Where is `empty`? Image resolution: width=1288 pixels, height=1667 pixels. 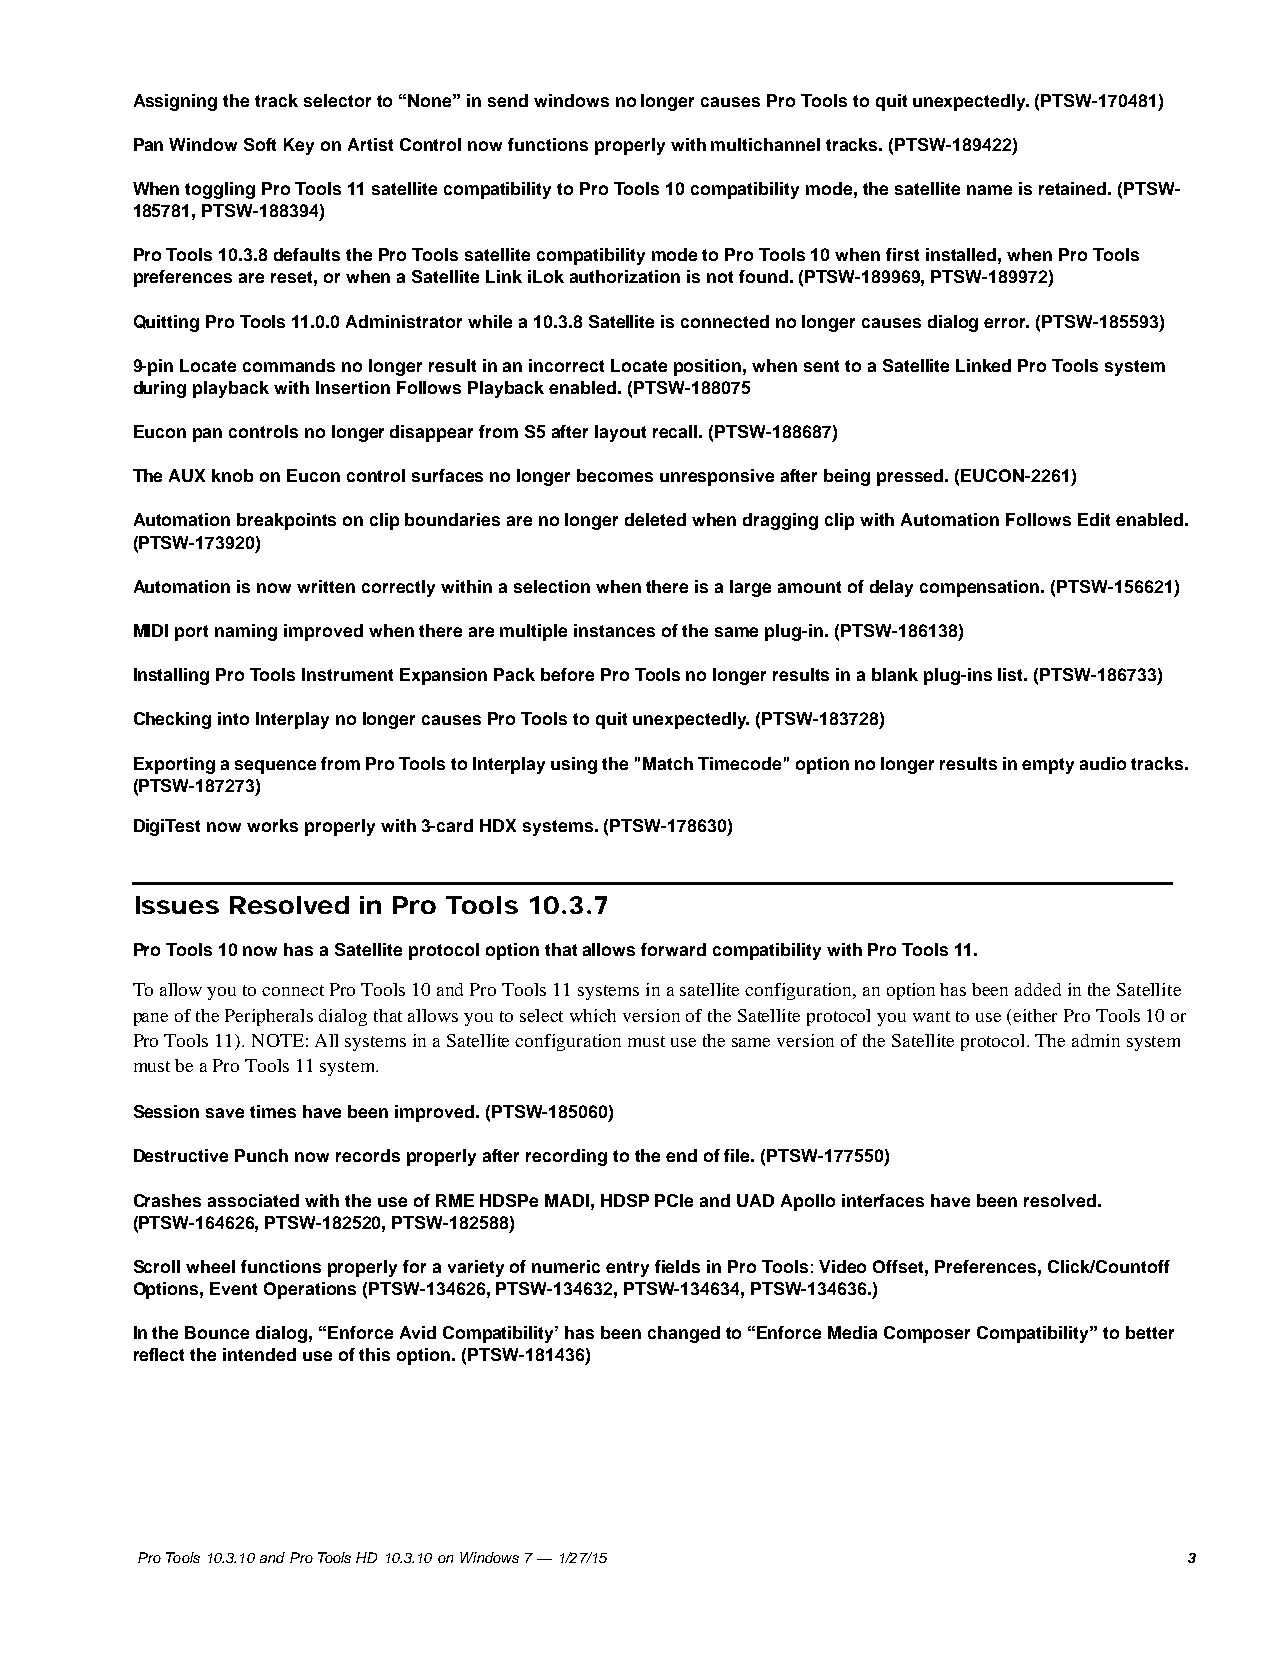 empty is located at coordinates (1048, 766).
